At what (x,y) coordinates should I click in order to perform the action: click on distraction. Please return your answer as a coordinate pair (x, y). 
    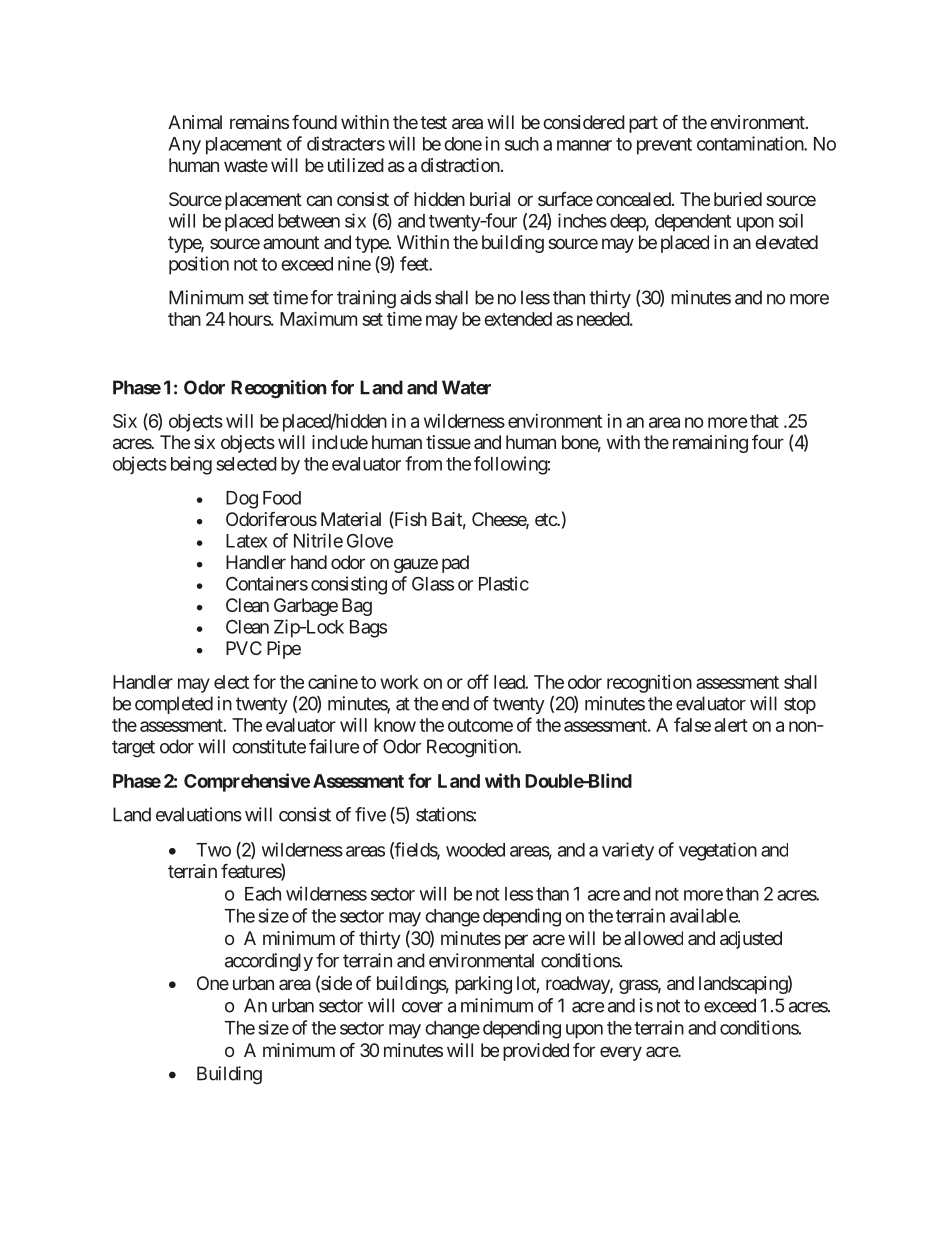
    Looking at the image, I should click on (460, 165).
